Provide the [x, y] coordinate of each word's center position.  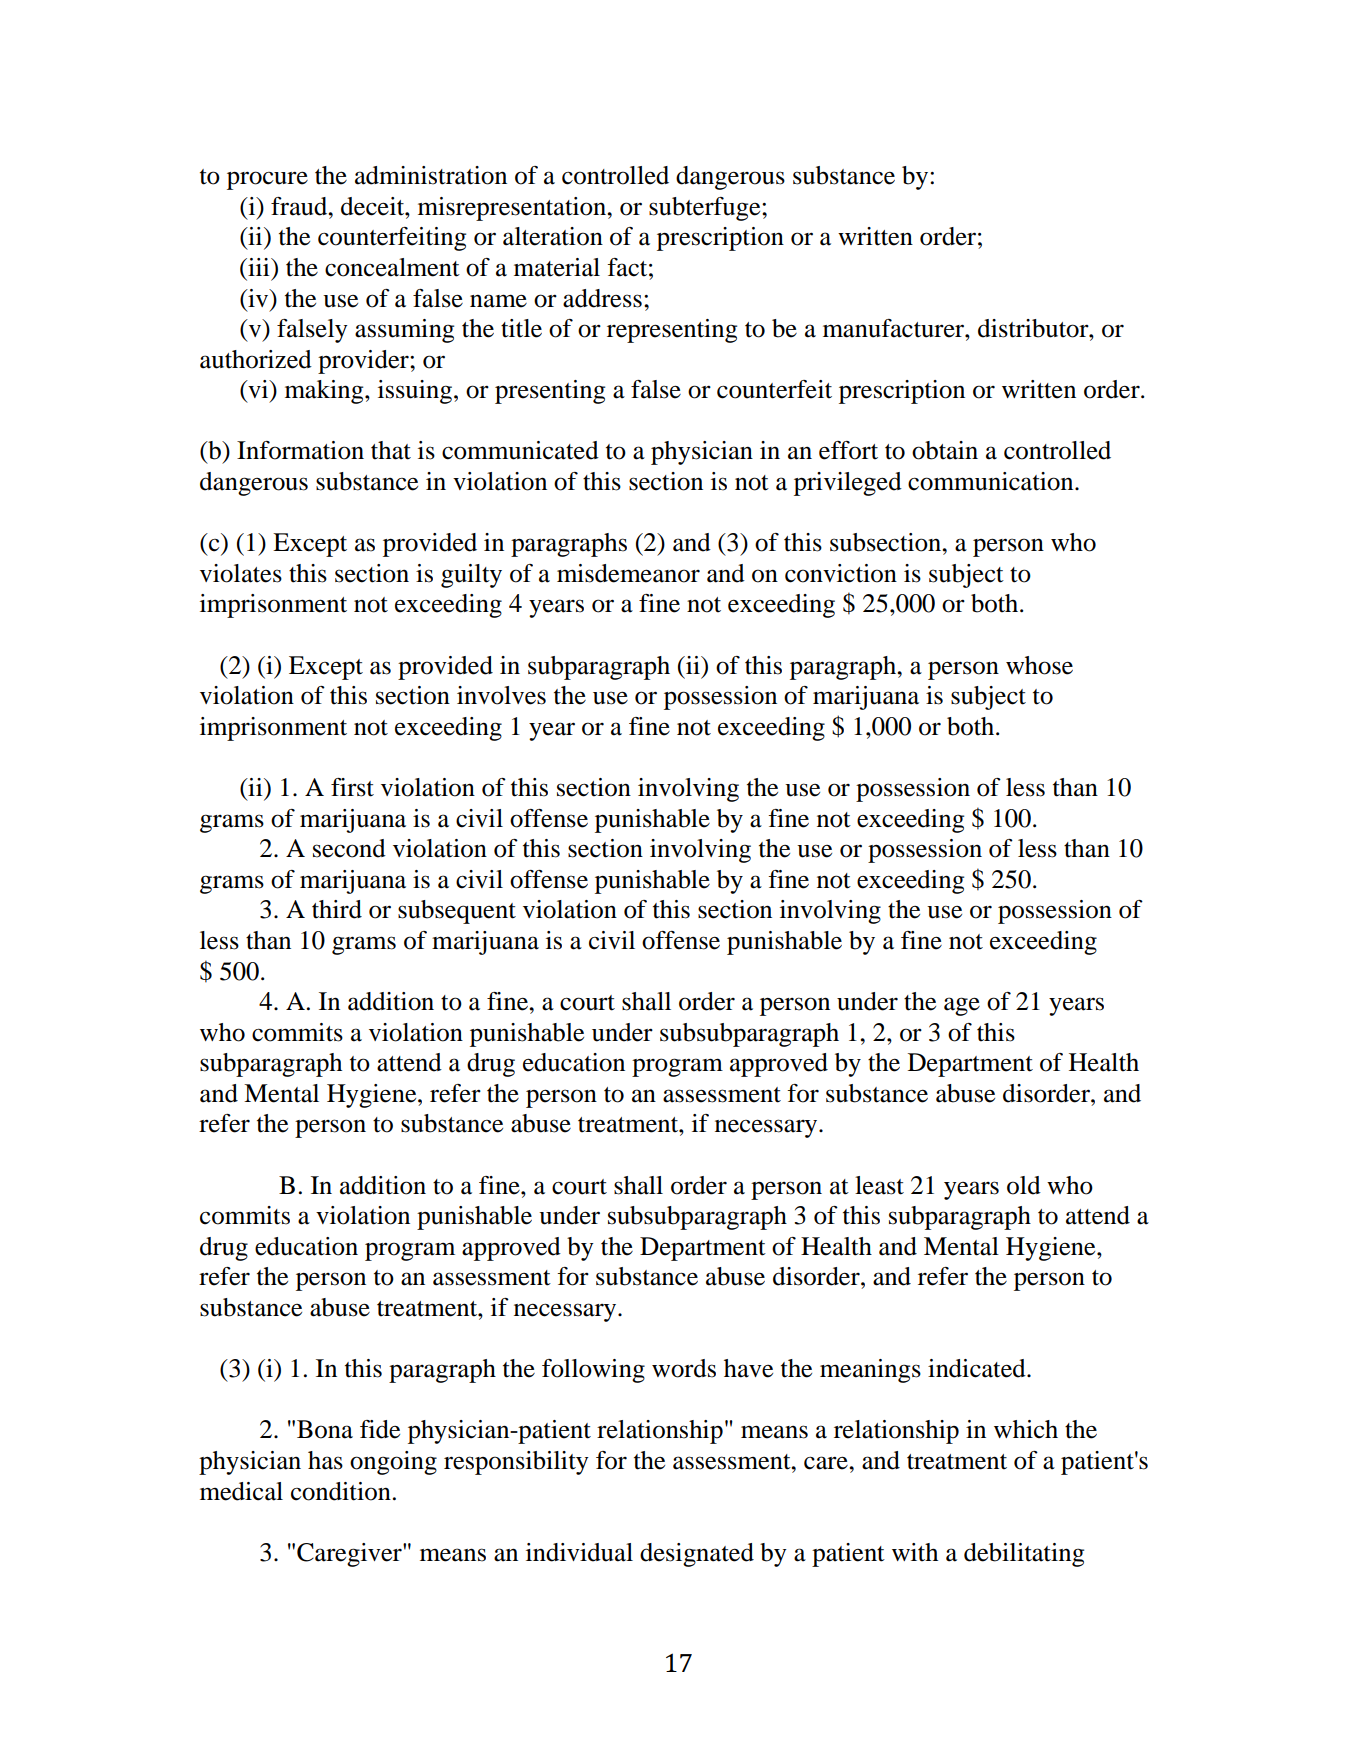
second [349, 848]
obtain [945, 450]
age [962, 1006]
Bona [325, 1429]
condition [341, 1491]
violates [241, 573]
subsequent [457, 912]
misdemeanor [628, 573]
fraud [300, 206]
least [879, 1185]
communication [992, 481]
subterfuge [706, 209]
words [684, 1368]
